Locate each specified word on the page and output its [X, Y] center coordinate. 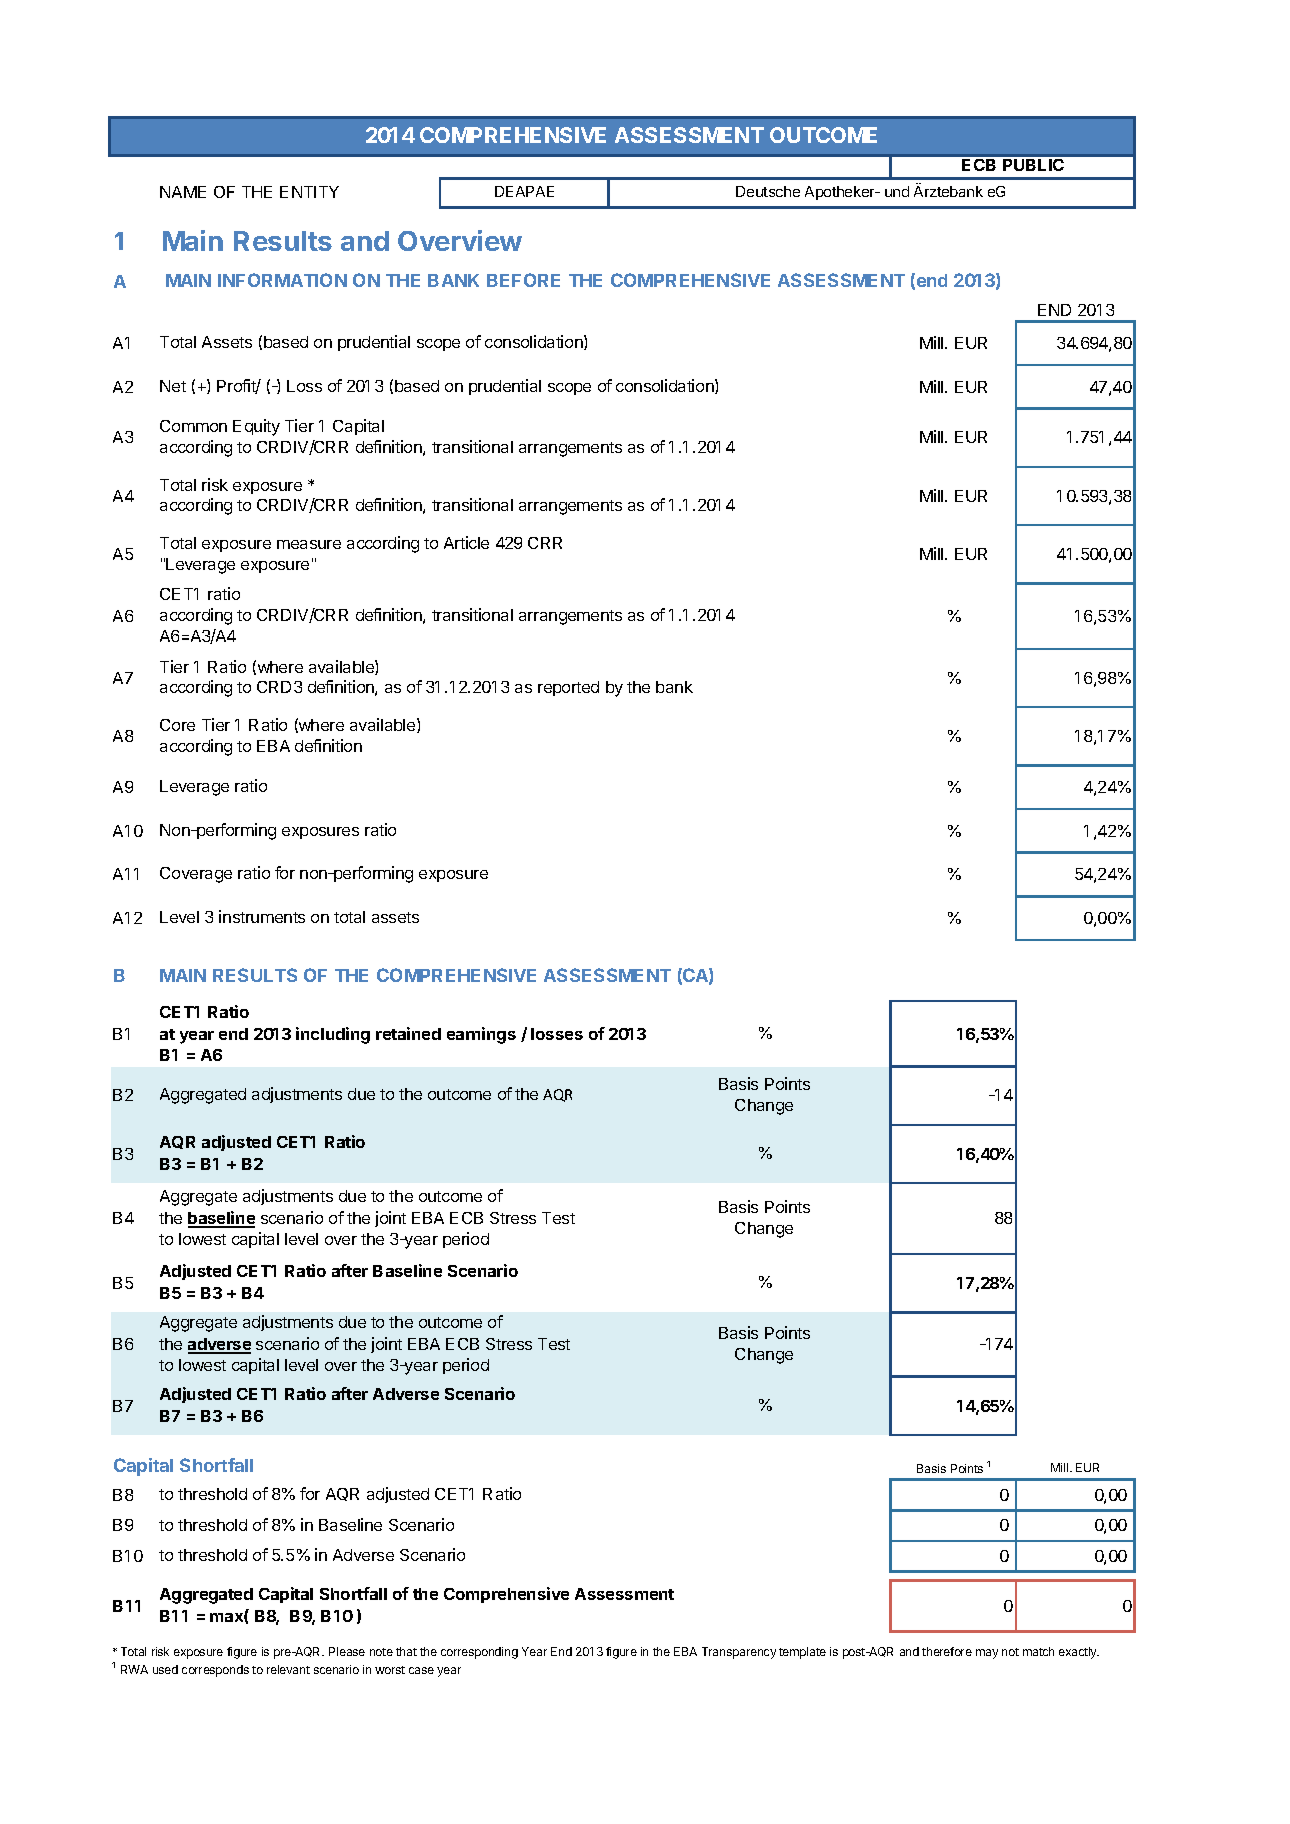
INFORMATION [282, 280]
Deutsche [768, 191]
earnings [481, 1035]
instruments [262, 916]
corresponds [215, 1671]
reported [568, 688]
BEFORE [523, 280]
